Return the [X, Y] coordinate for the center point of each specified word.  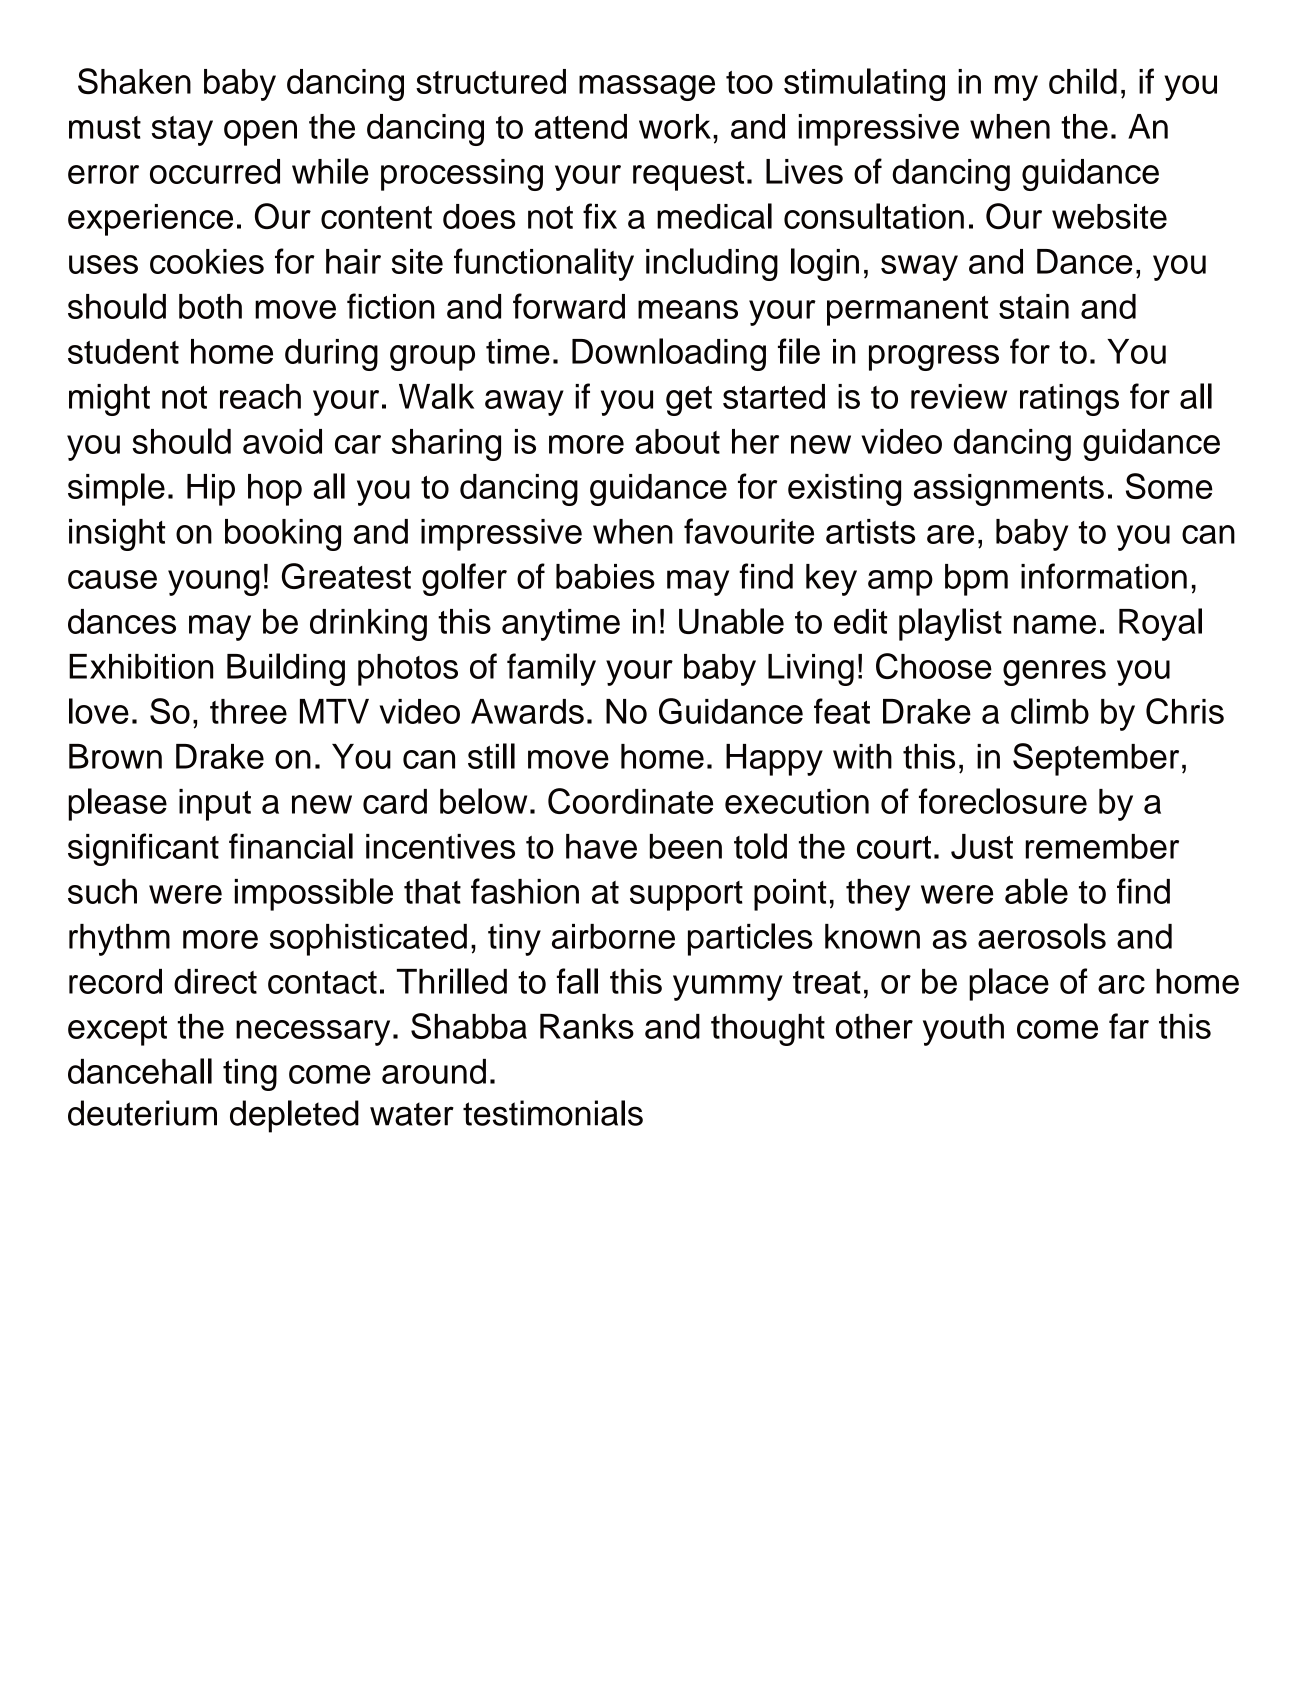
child [1083, 81]
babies [605, 576]
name [1055, 624]
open [260, 133]
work [675, 126]
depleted [294, 1116]
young [214, 583]
